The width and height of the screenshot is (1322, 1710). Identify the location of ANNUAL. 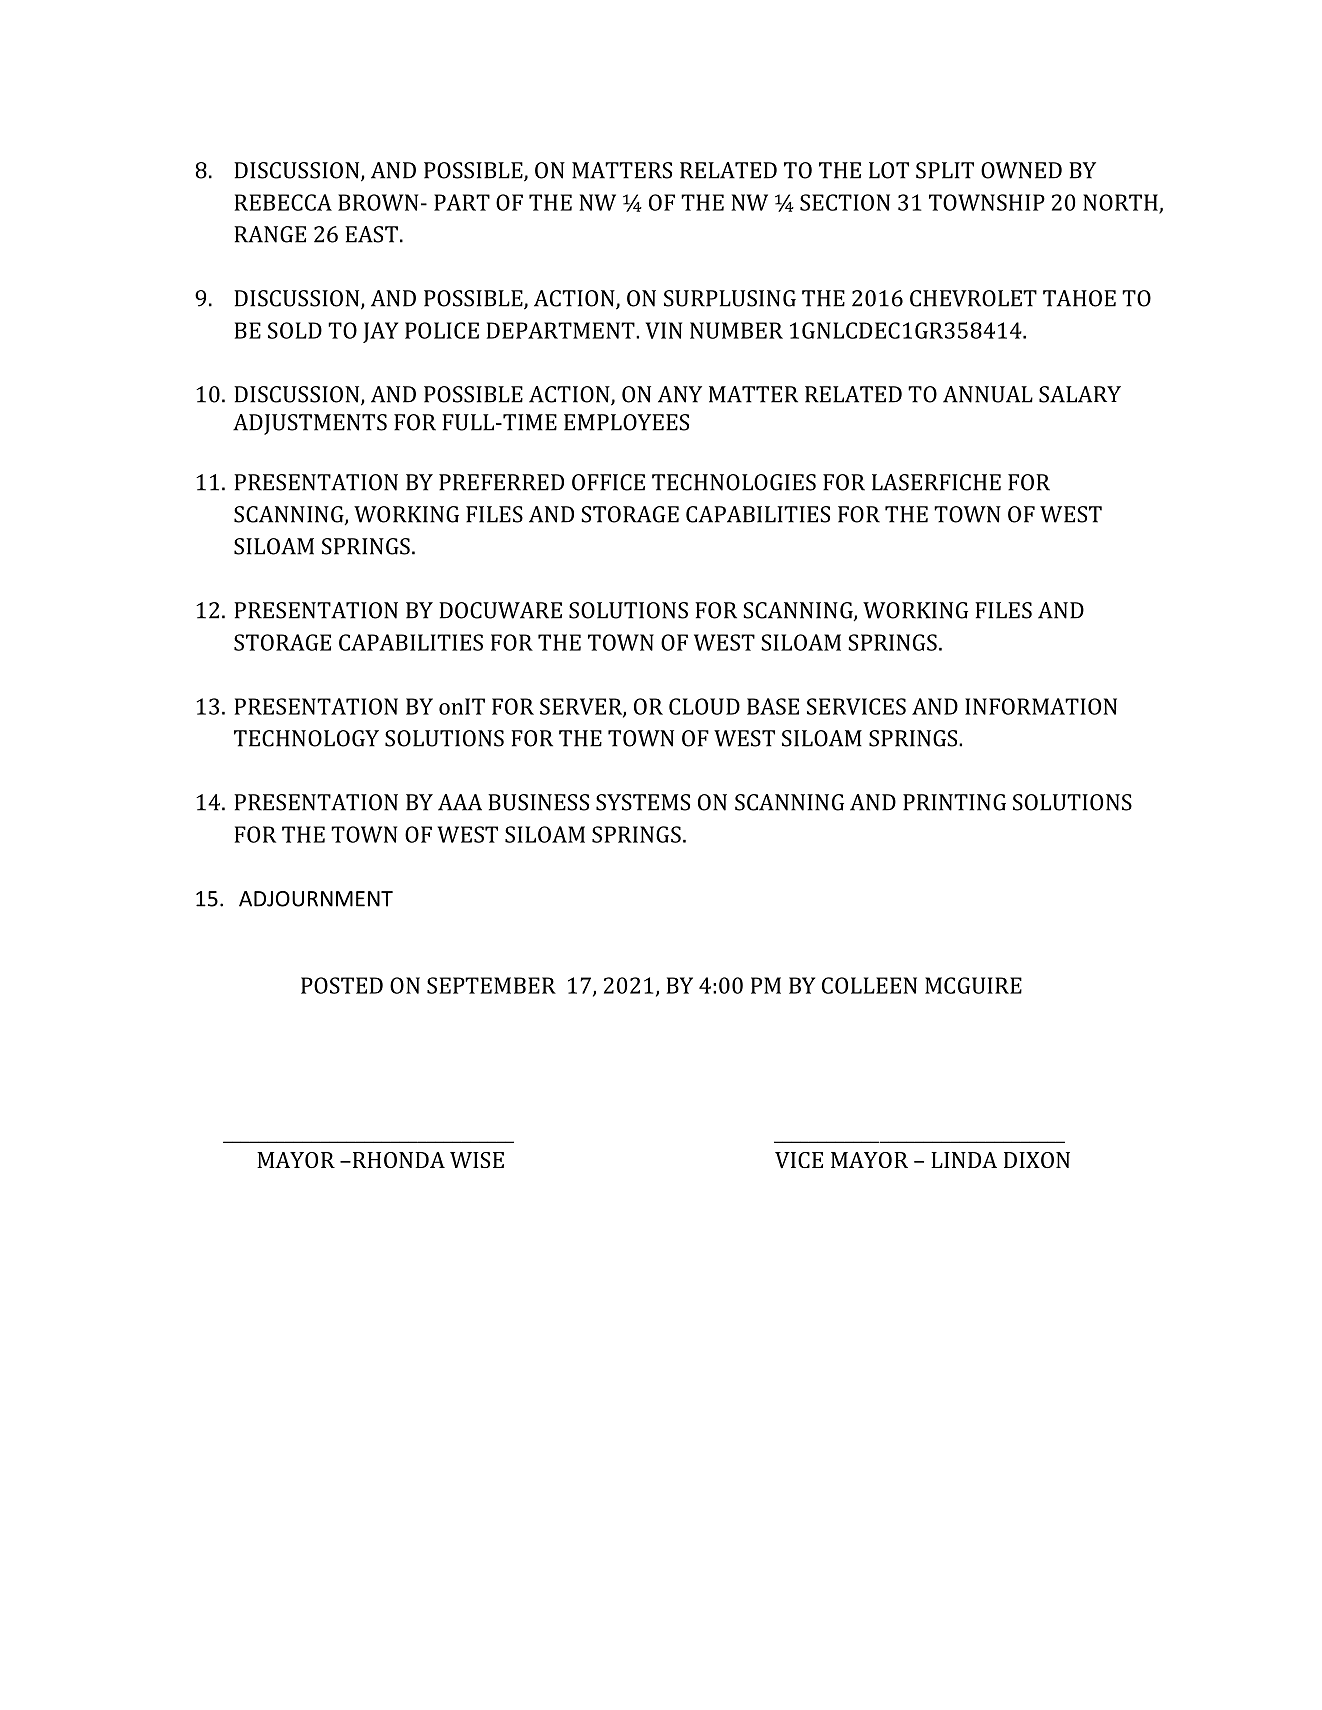
(988, 394).
